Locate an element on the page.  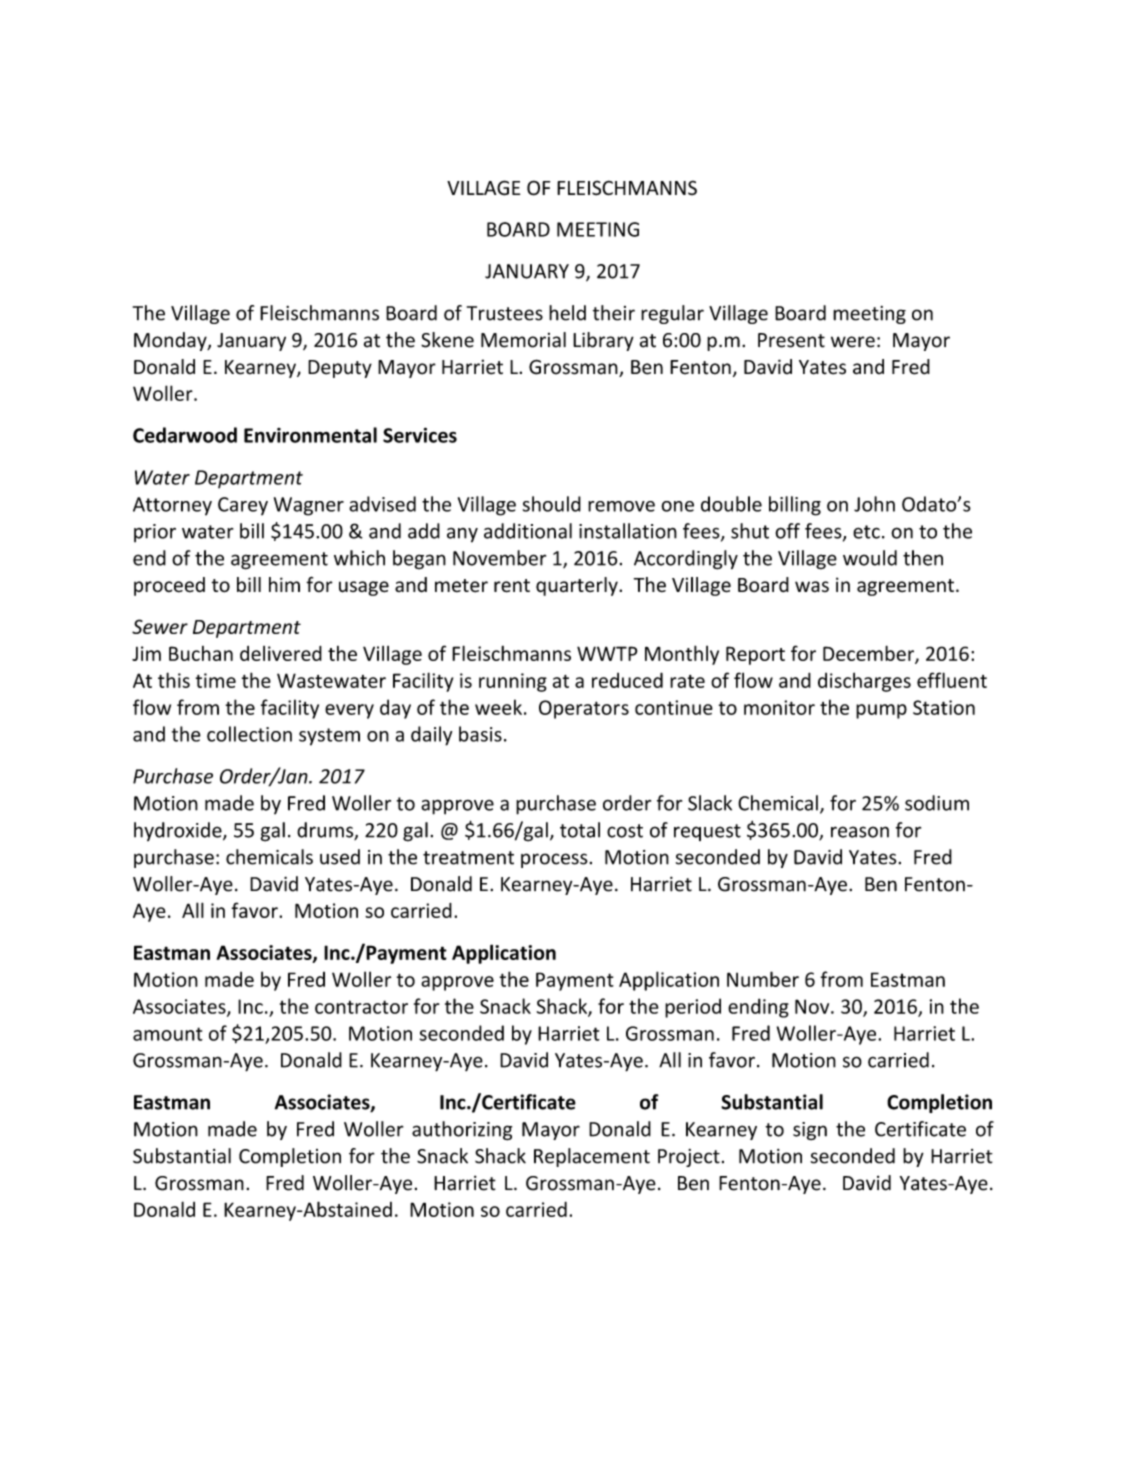
Replacement is located at coordinates (592, 1157).
